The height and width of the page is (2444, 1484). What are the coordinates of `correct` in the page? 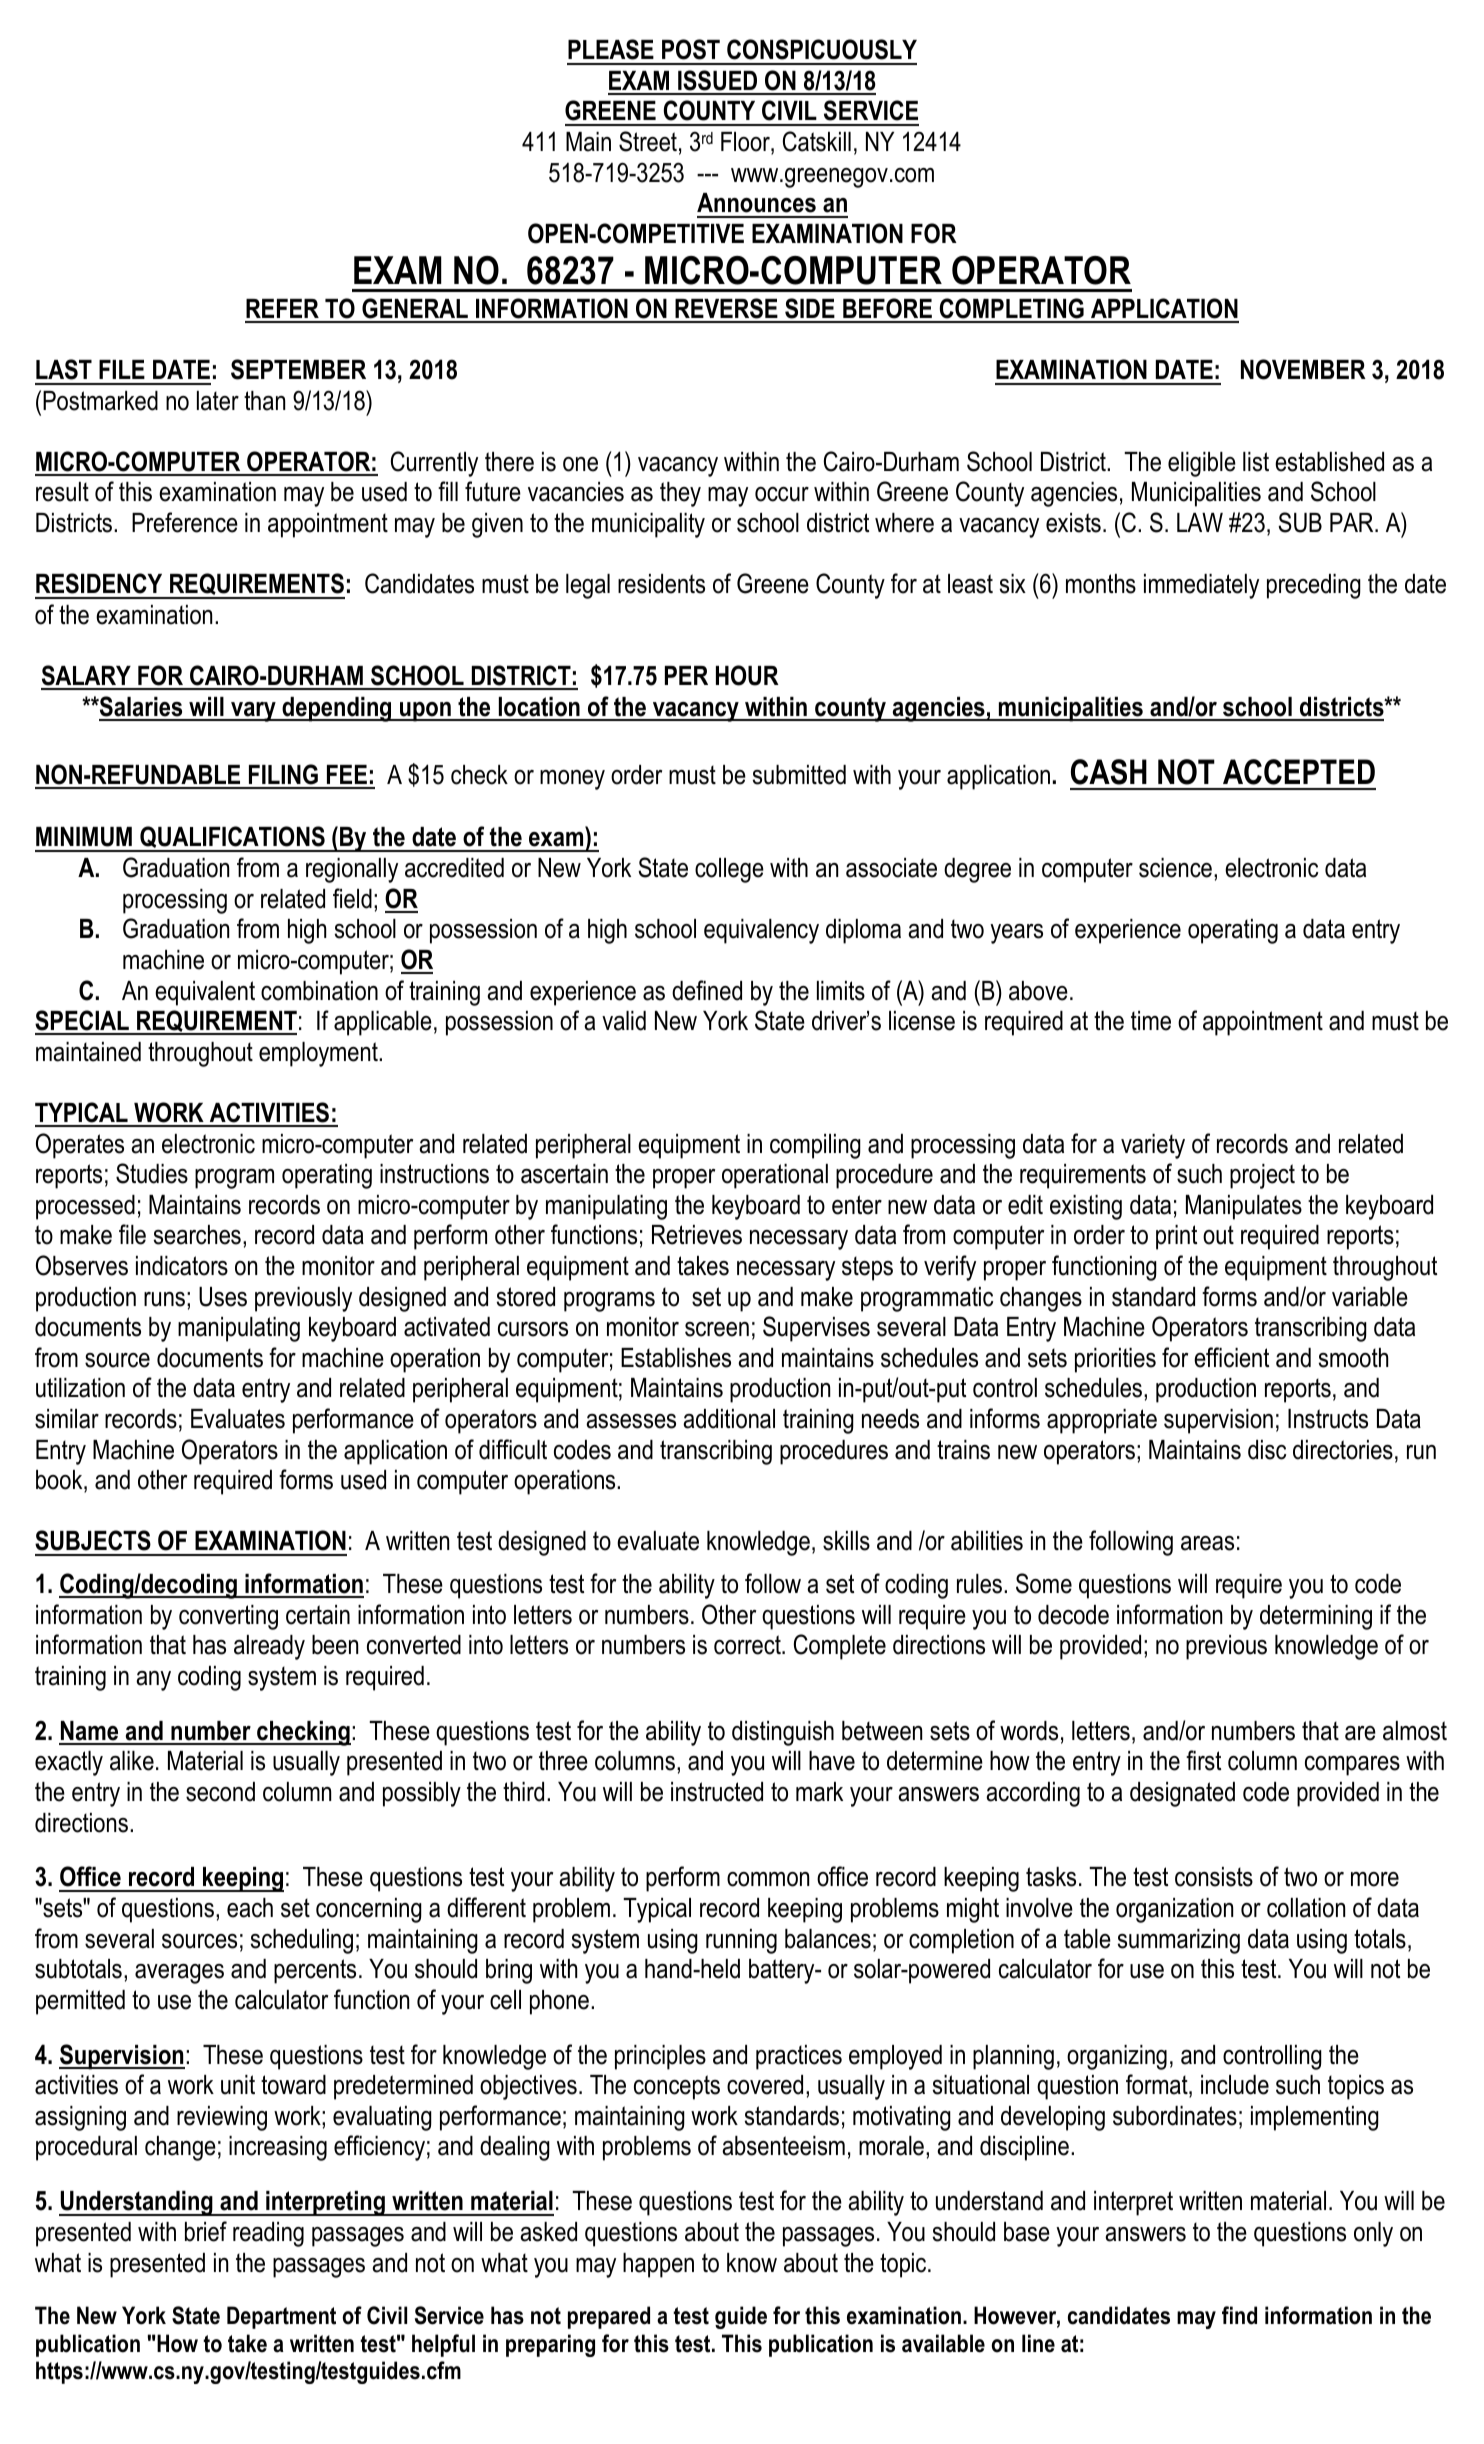 It's located at (748, 1645).
